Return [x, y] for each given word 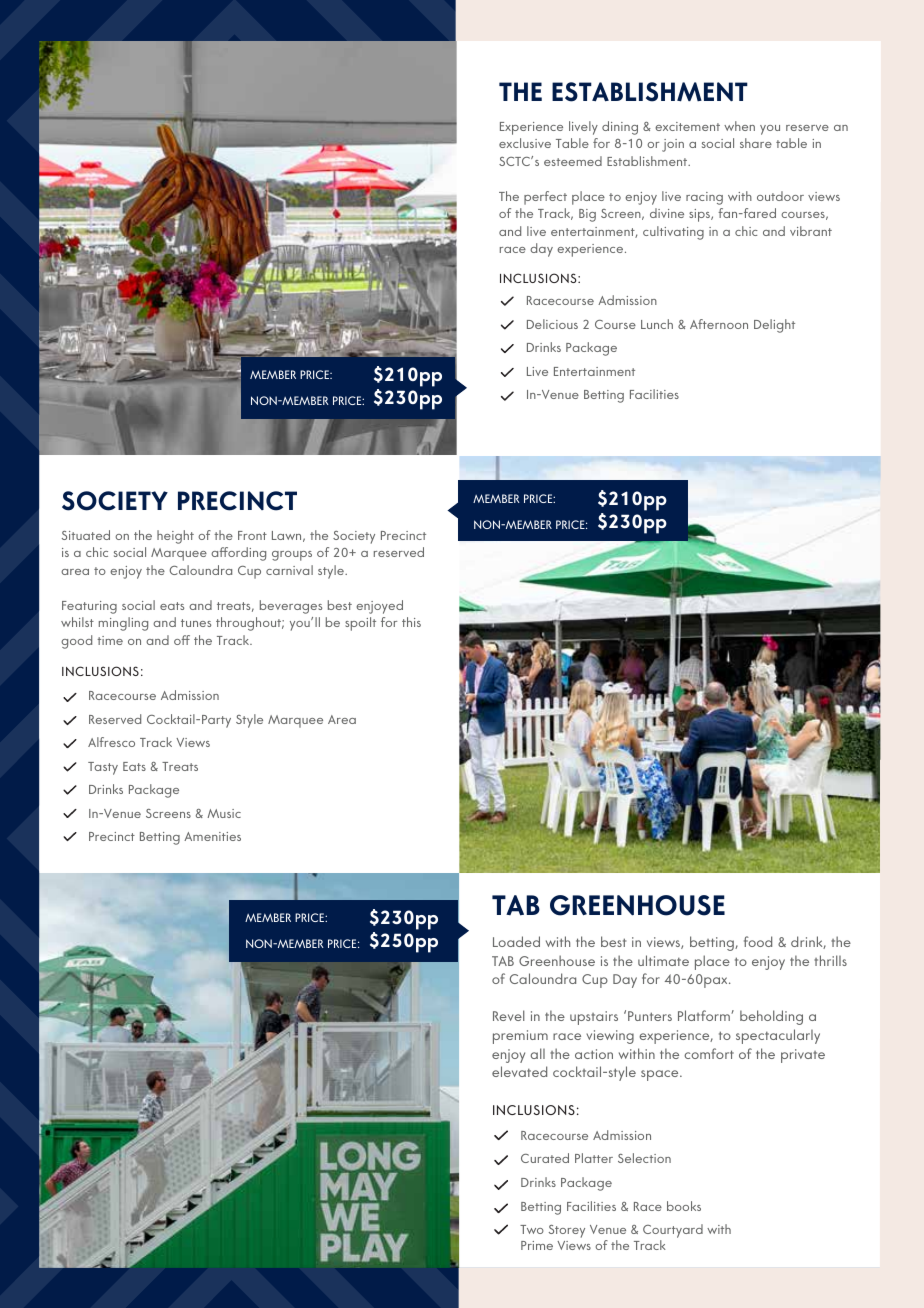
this [411, 622]
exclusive [525, 143]
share [756, 143]
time [110, 640]
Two [532, 1229]
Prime [537, 1245]
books [684, 1206]
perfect [545, 198]
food [758, 941]
